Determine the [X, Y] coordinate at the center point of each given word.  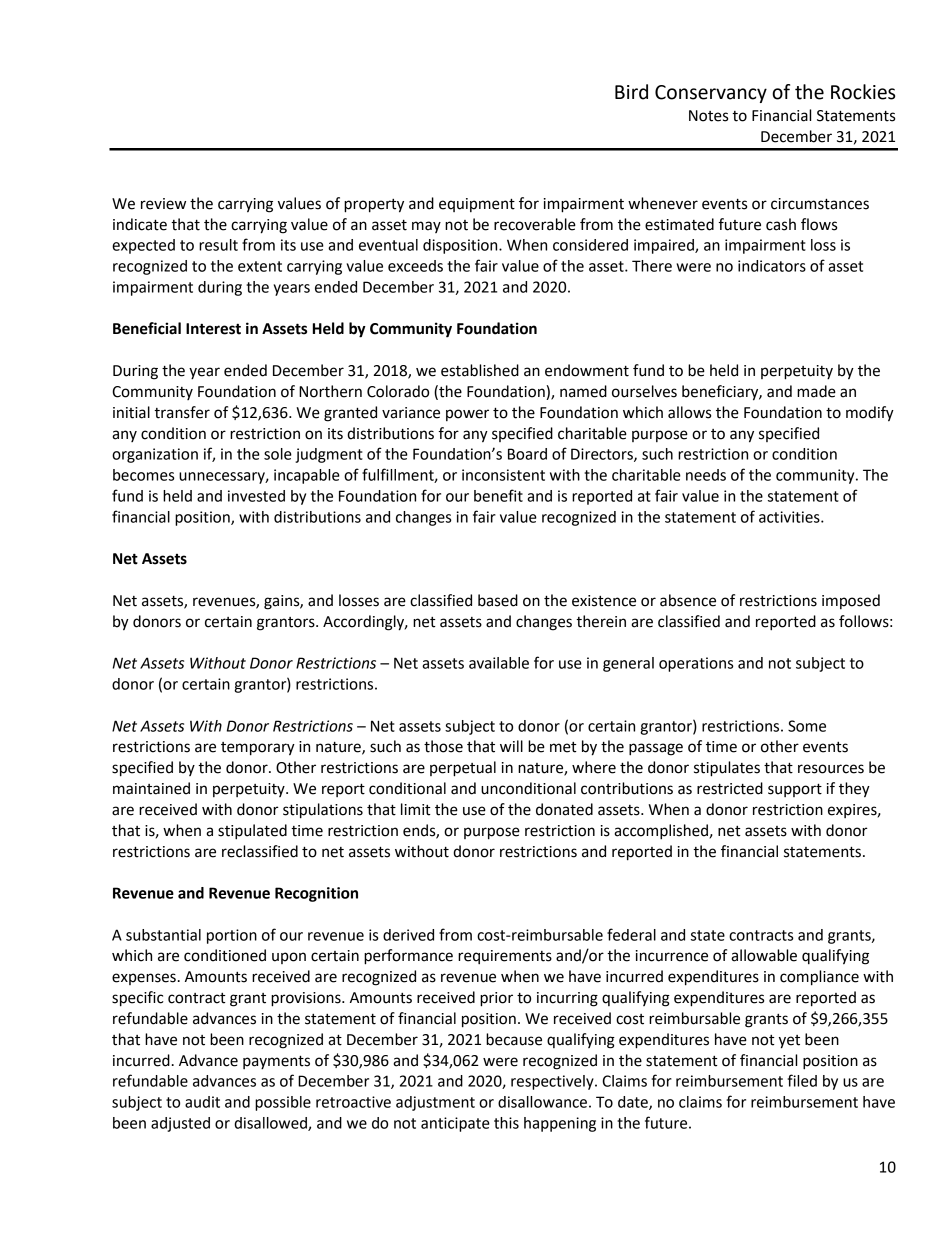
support [795, 790]
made [816, 391]
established [480, 370]
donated [564, 809]
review [163, 204]
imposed [851, 601]
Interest [213, 329]
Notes [708, 116]
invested [256, 496]
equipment [477, 205]
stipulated [252, 832]
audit [202, 1102]
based [498, 600]
